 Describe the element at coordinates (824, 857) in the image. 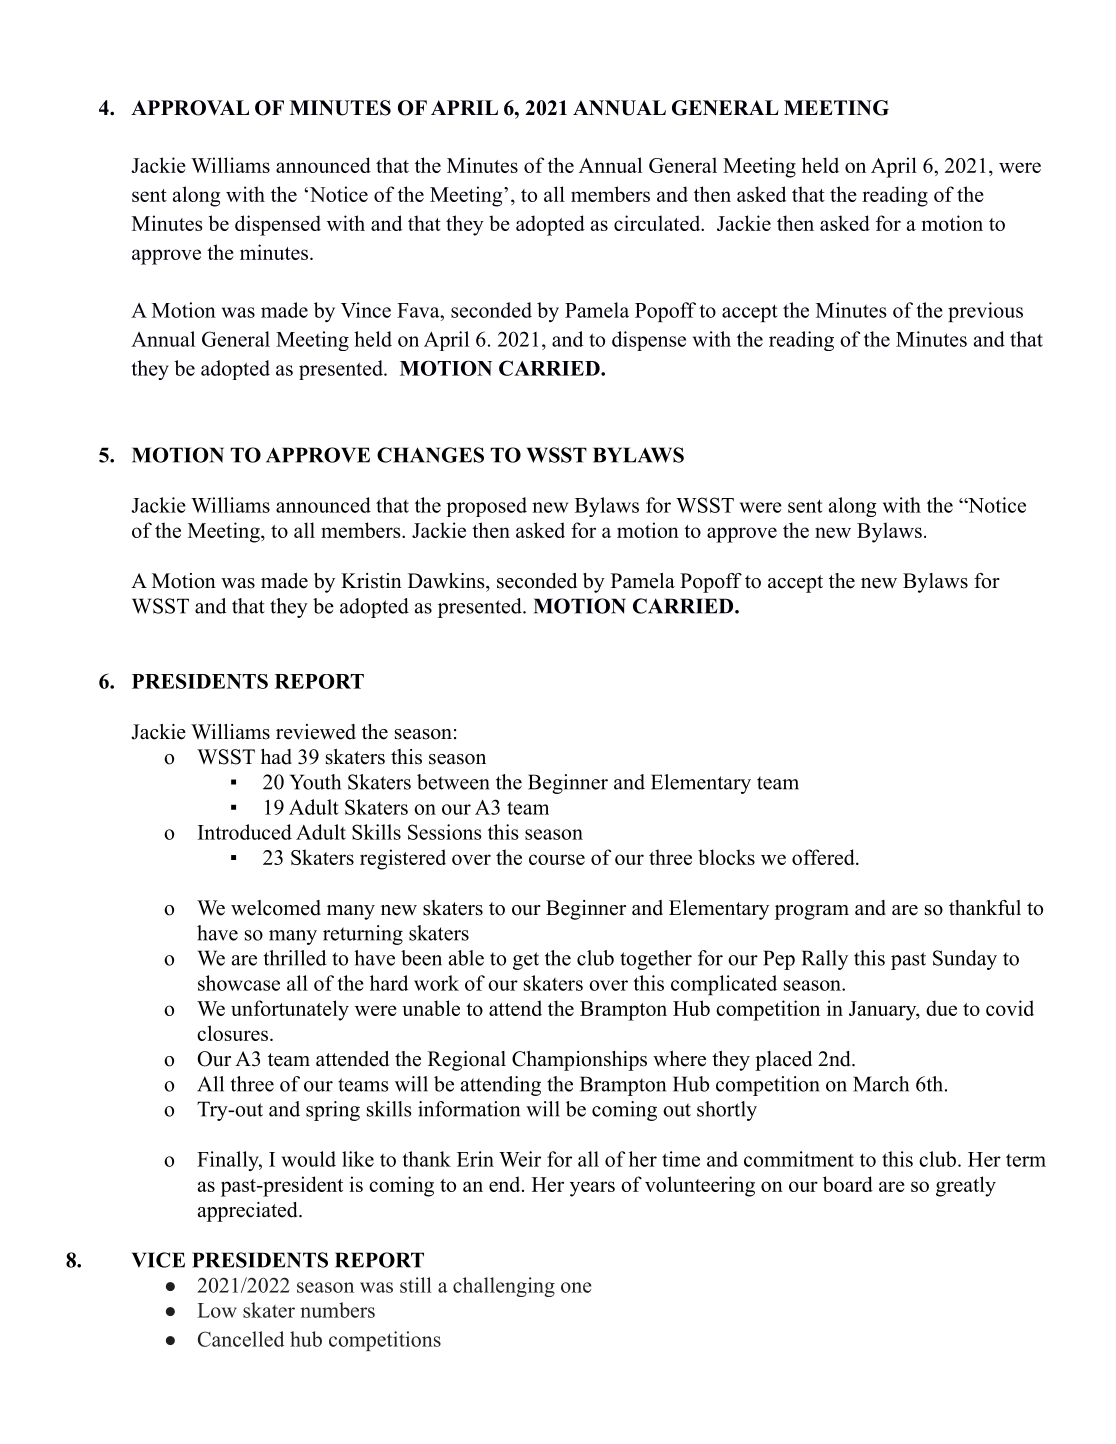

I see `offered` at that location.
